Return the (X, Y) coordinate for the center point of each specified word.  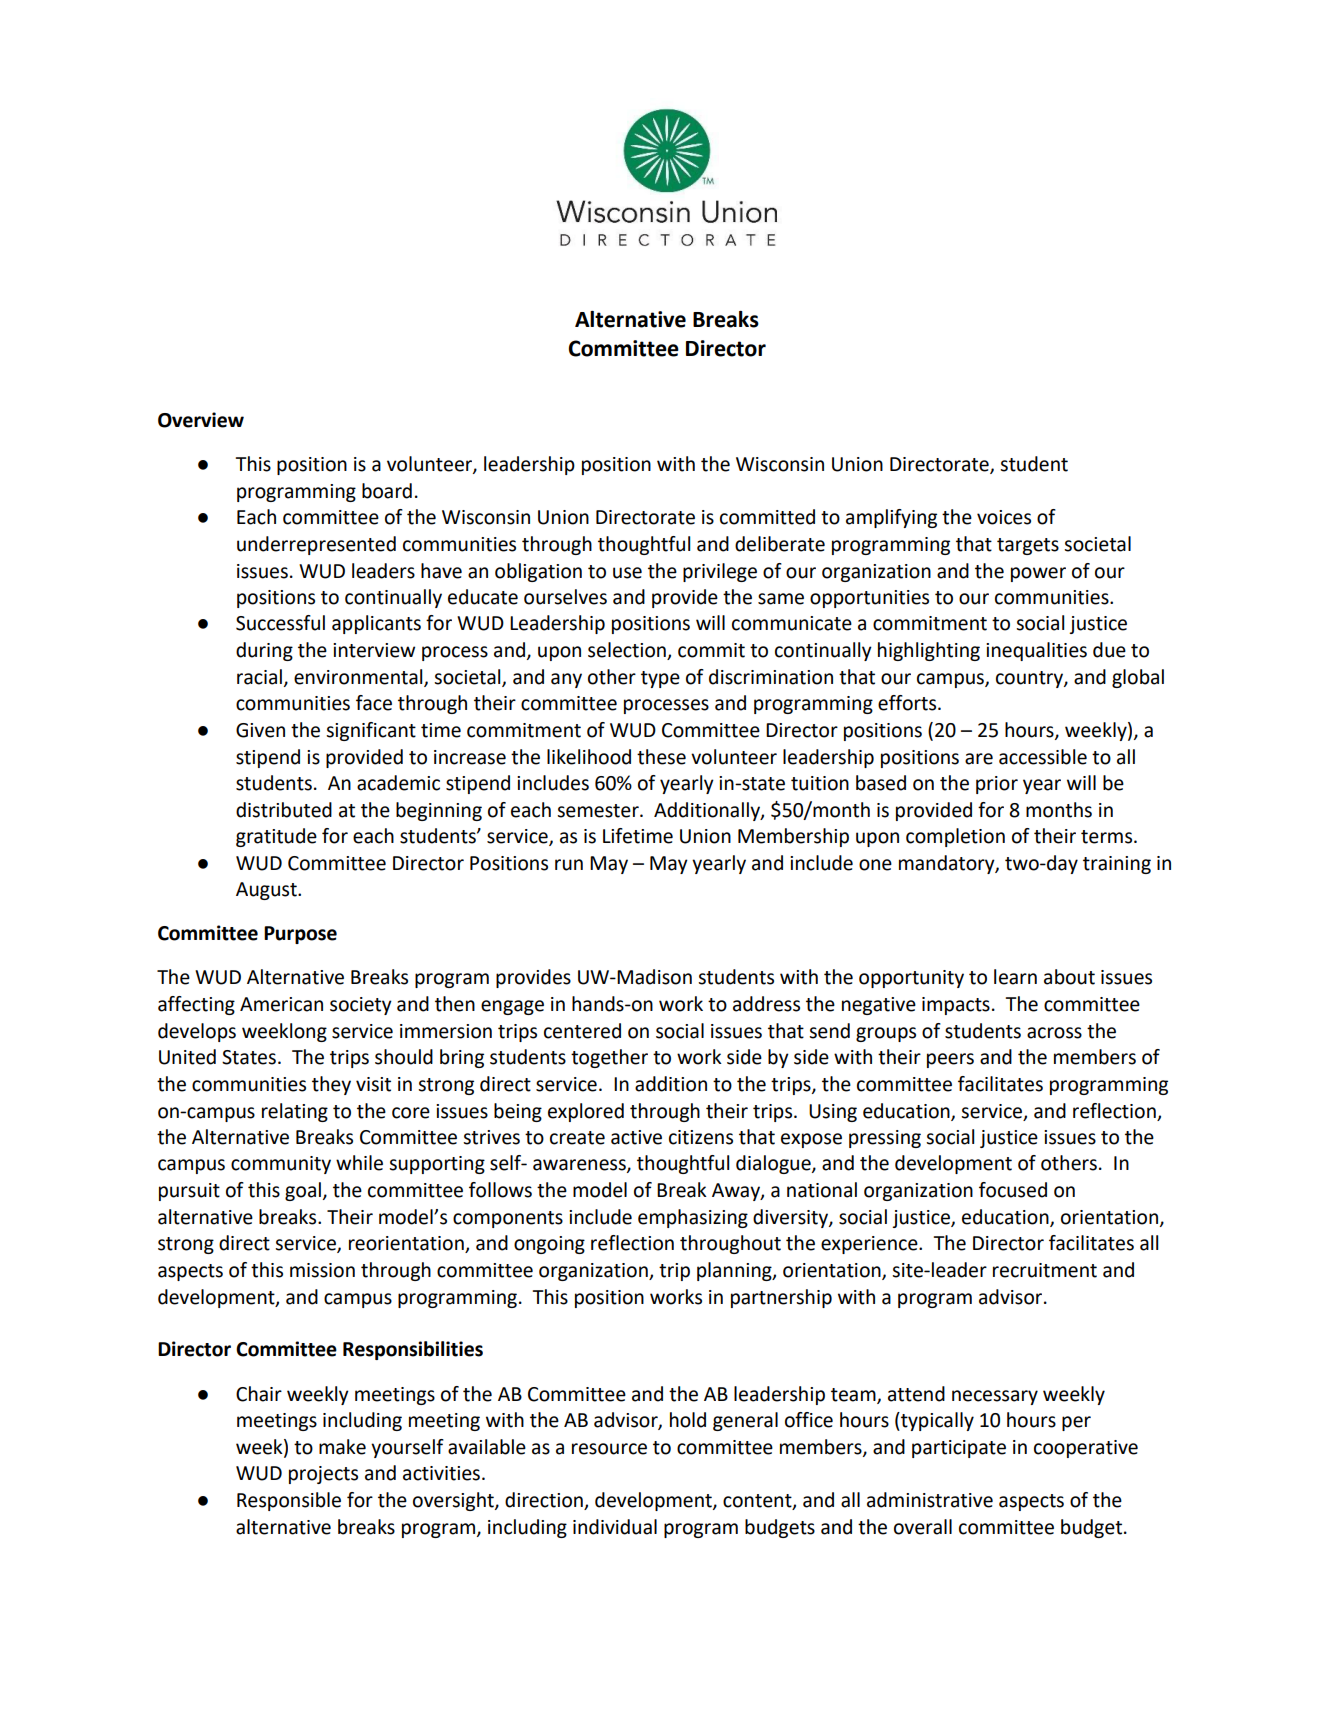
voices (1004, 517)
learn (1015, 977)
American (281, 1004)
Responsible (289, 1501)
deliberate (780, 544)
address (766, 1004)
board (387, 491)
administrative (930, 1500)
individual (615, 1527)
